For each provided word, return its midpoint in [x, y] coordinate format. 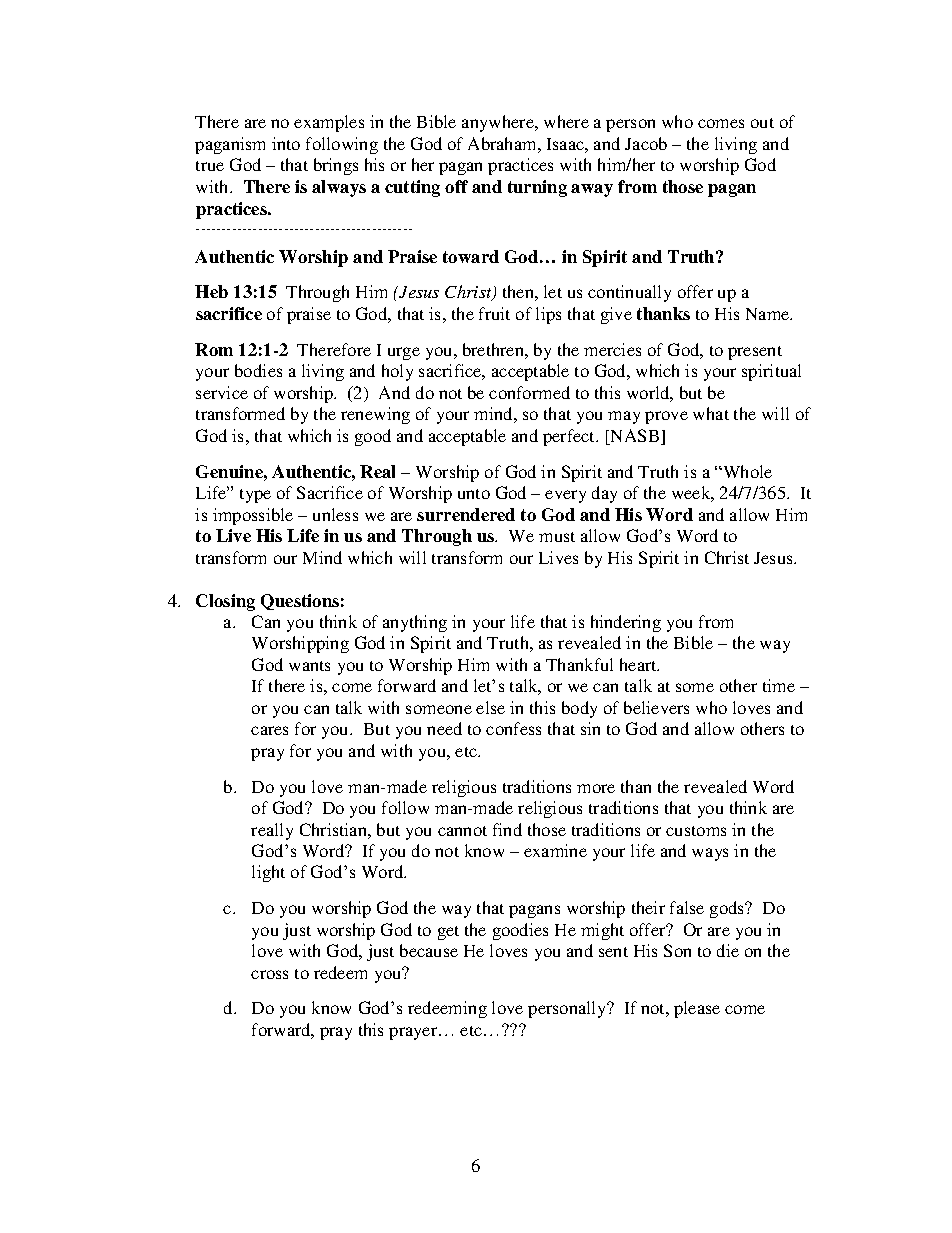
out [762, 123]
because [429, 950]
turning [537, 188]
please [697, 1009]
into [286, 143]
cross [269, 974]
